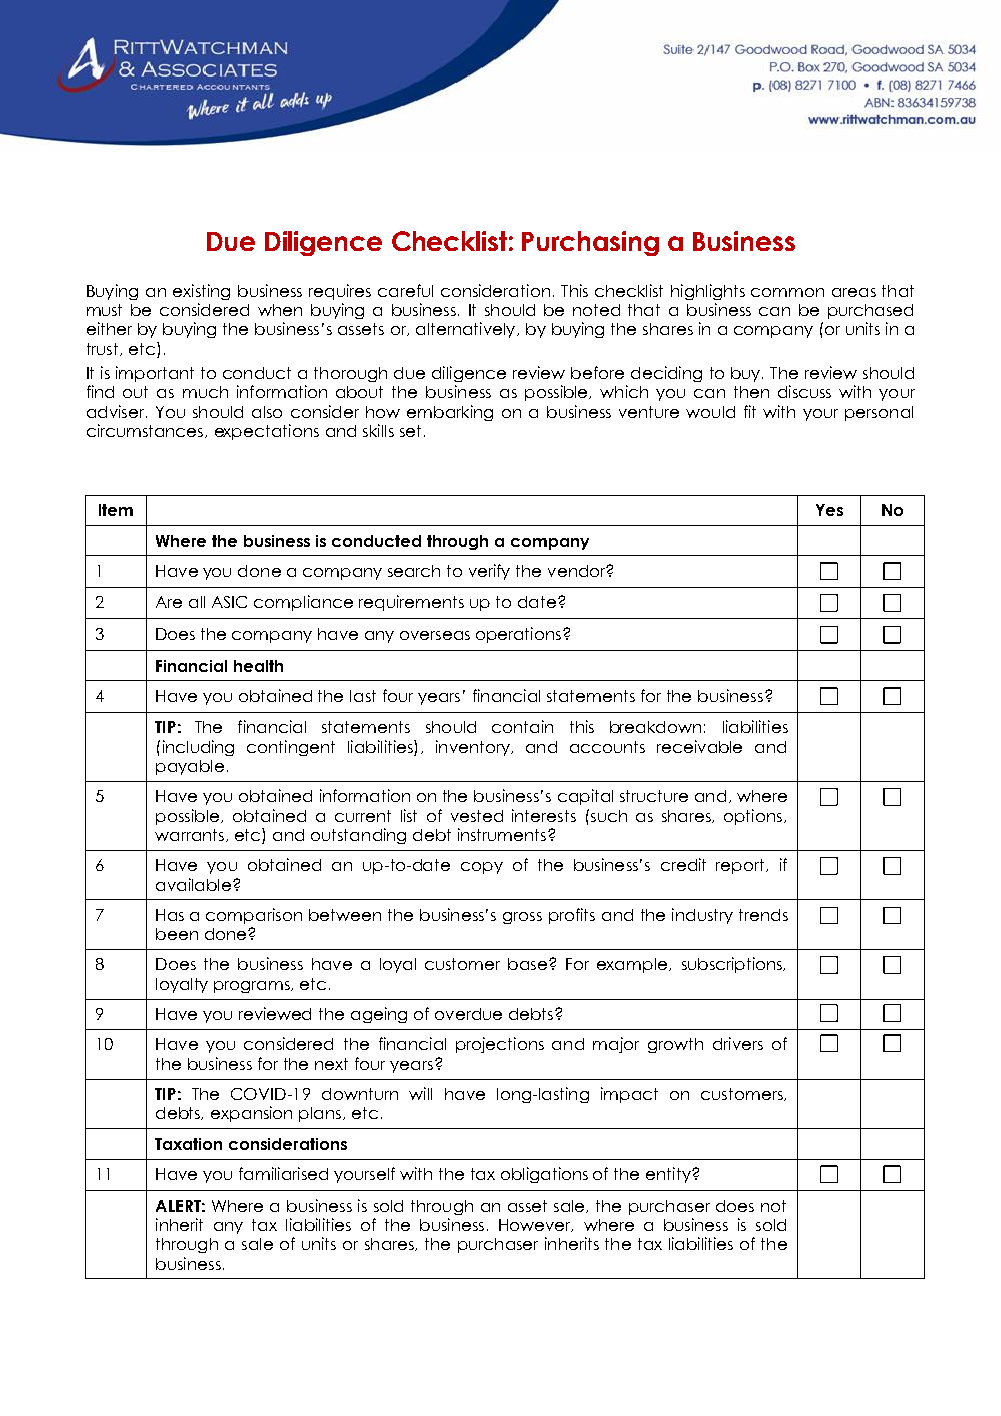 This screenshot has height=1416, width=1001. Describe the element at coordinates (197, 602) in the screenshot. I see `all` at that location.
